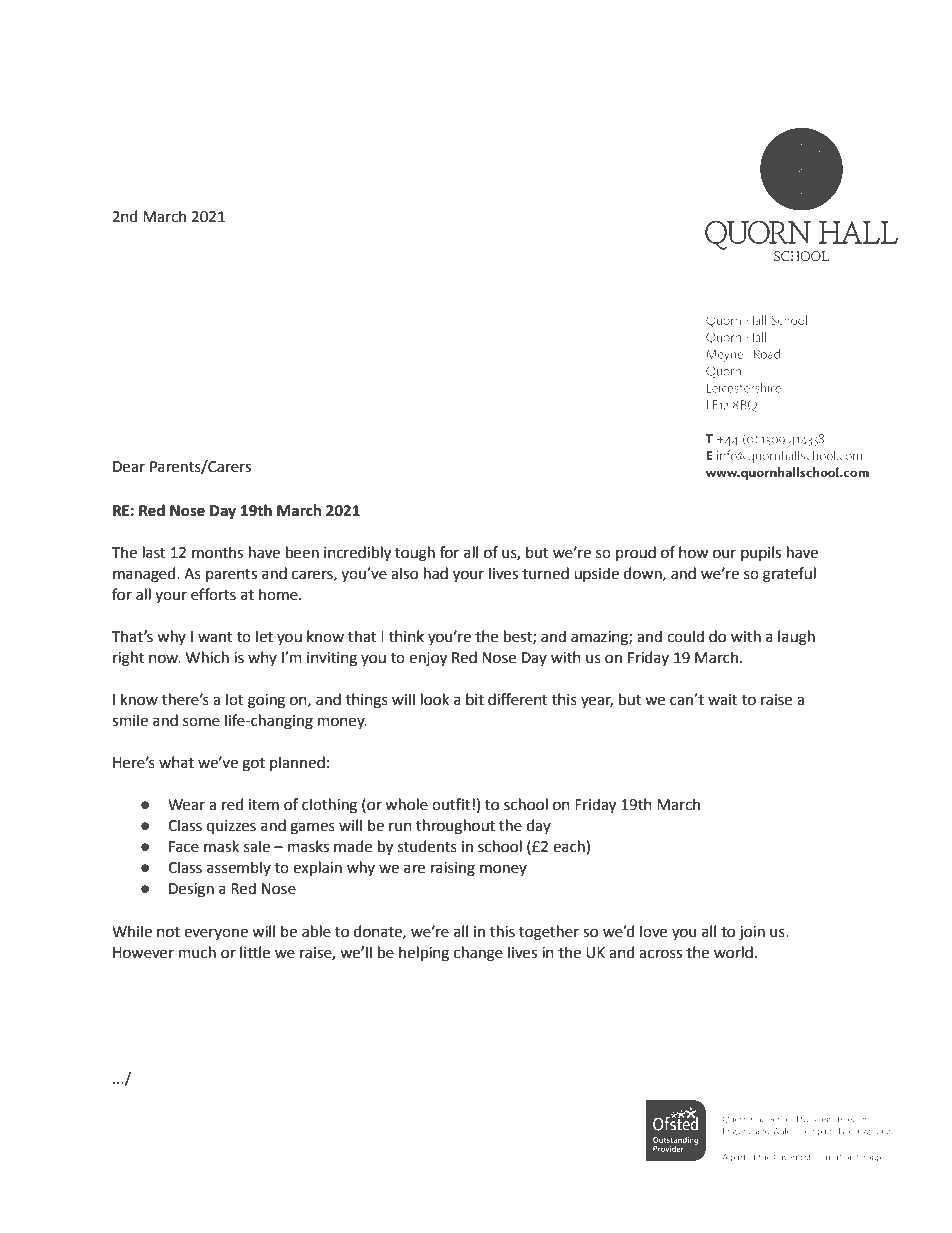 The height and width of the page is (1233, 952). I want to click on Face, so click(184, 847).
